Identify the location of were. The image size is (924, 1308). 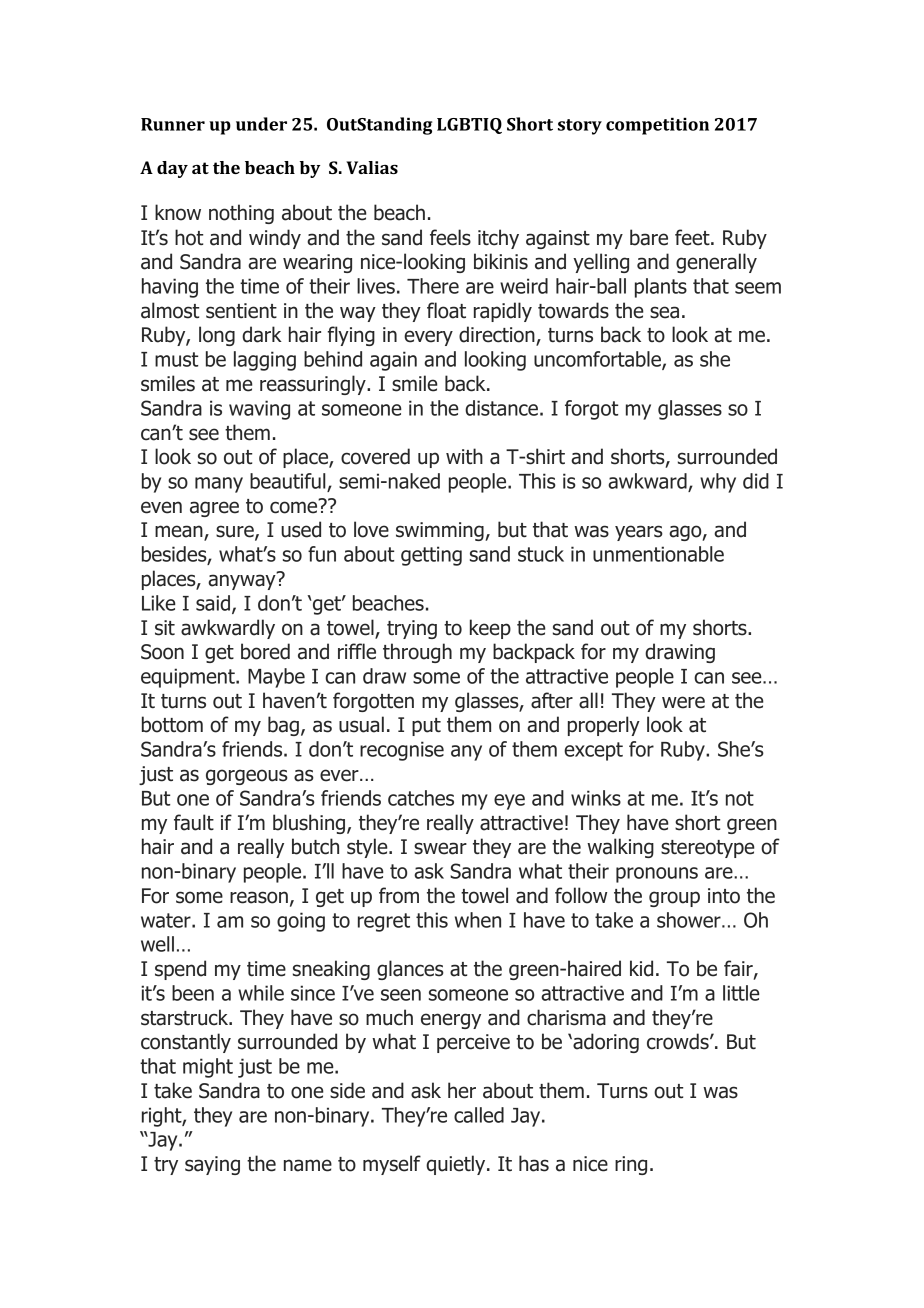
(683, 702).
